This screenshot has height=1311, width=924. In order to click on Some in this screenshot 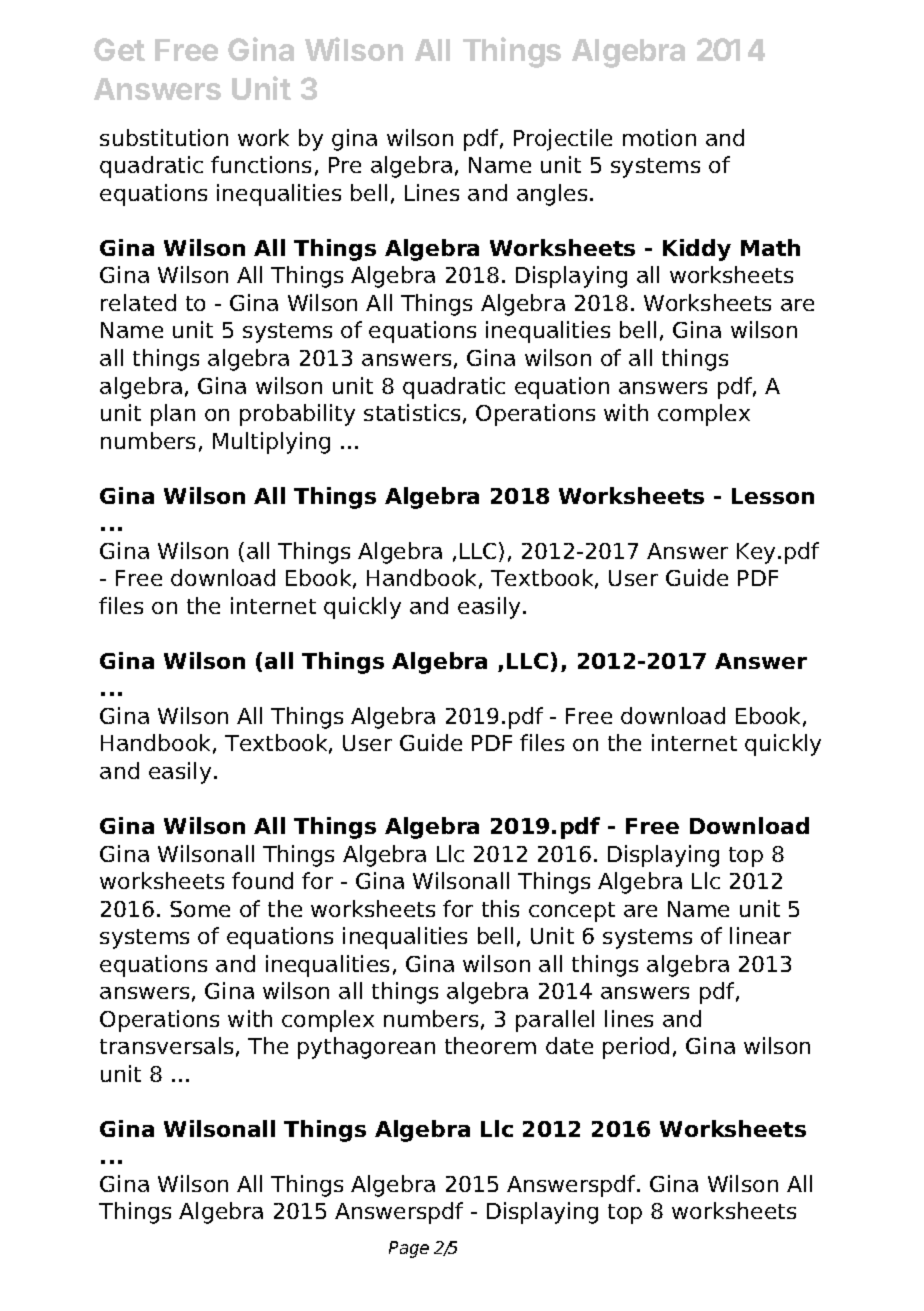, I will do `click(200, 909)`.
